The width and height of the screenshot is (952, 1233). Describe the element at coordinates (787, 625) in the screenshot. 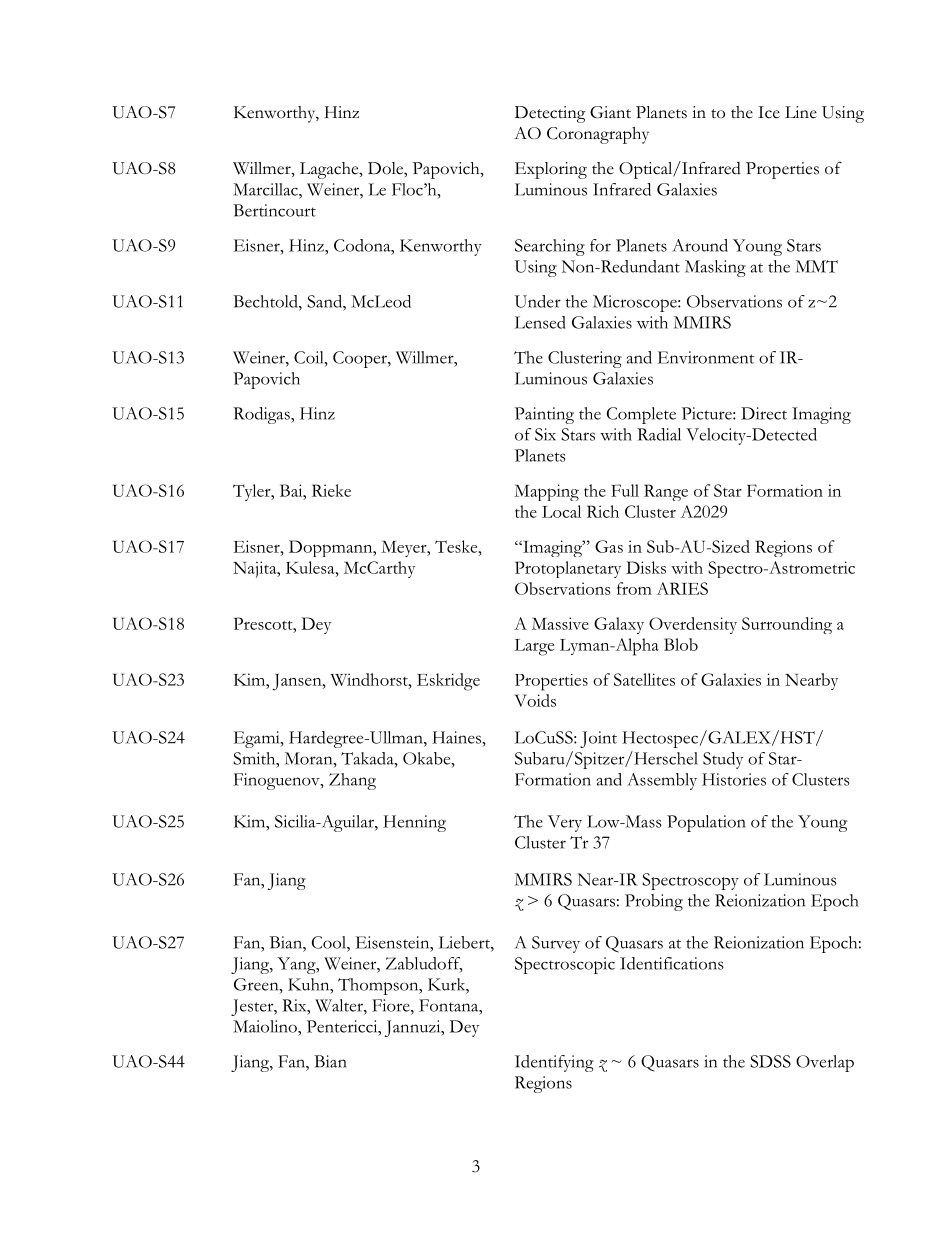

I see `Surrounding` at that location.
